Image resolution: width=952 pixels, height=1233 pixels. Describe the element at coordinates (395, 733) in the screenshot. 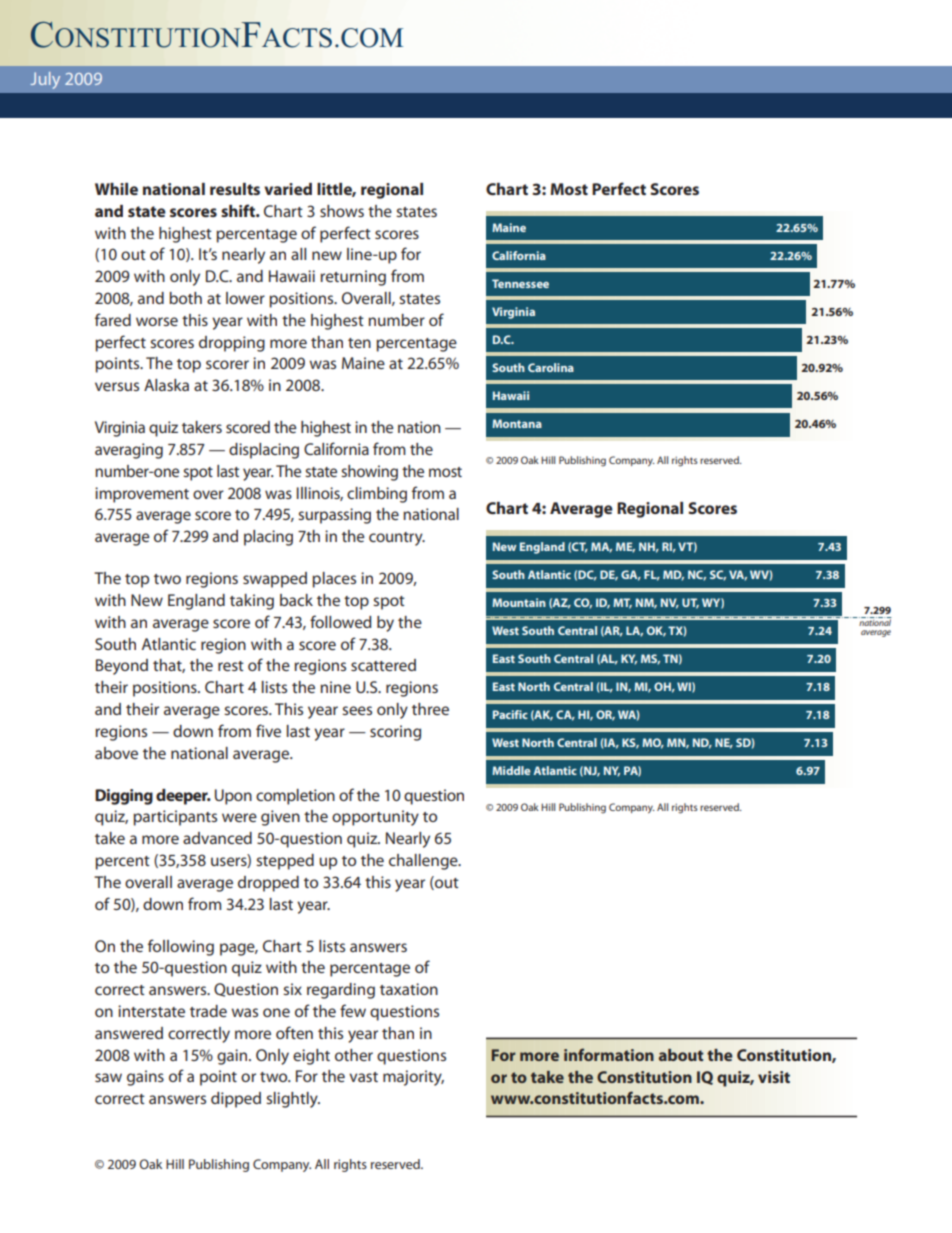

I see `scoring` at that location.
